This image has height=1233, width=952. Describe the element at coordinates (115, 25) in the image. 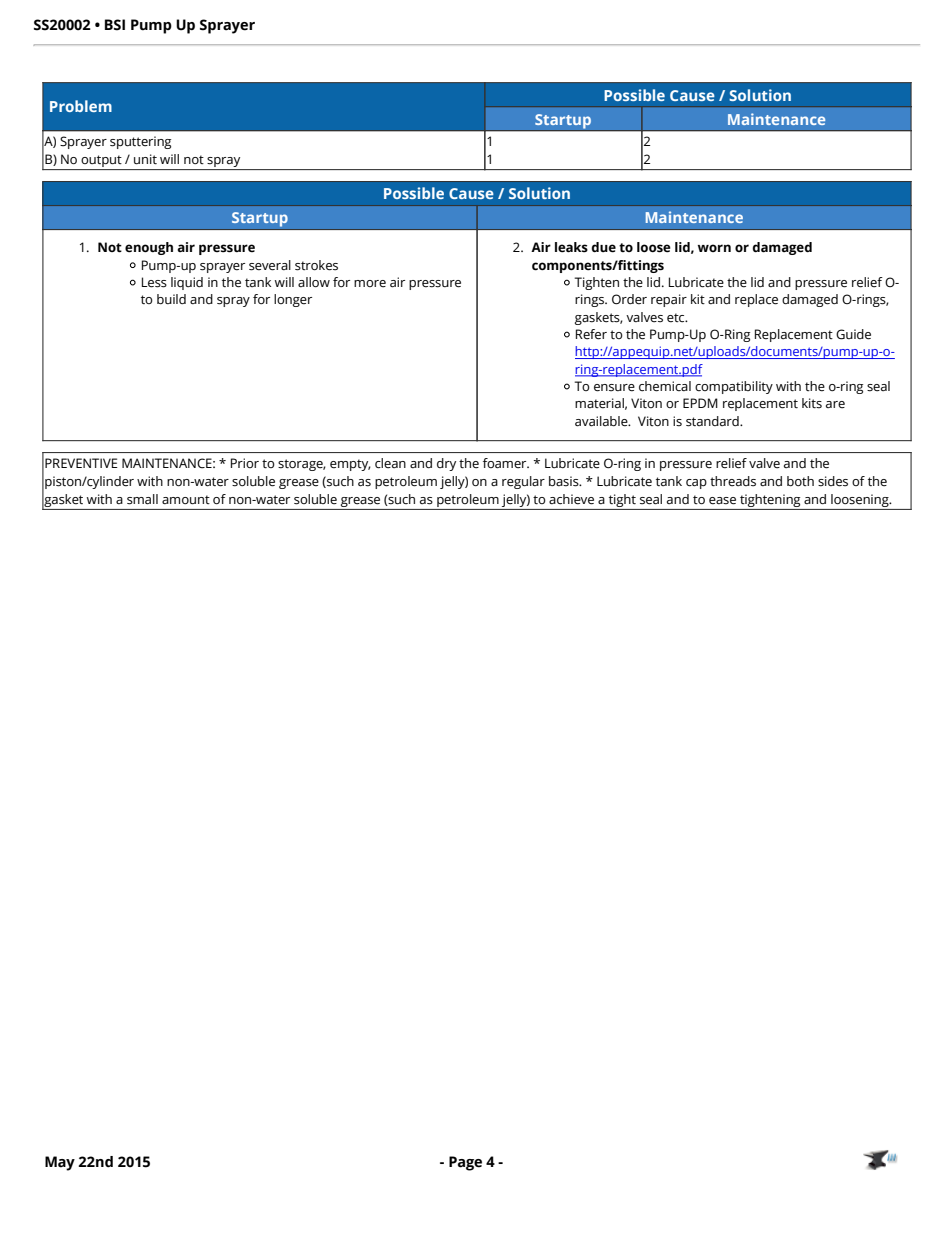

I see `BSI` at that location.
